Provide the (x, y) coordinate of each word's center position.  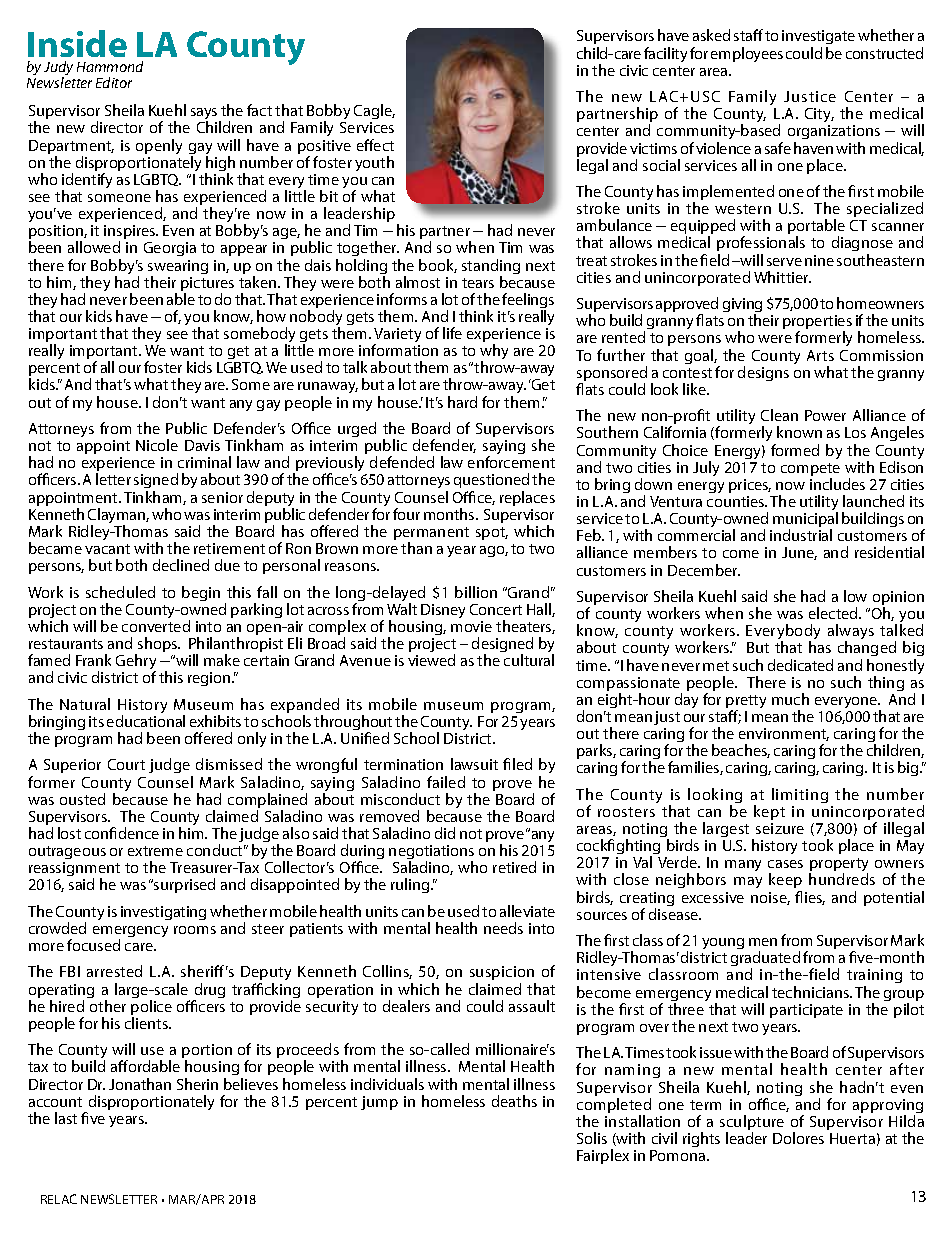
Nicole (157, 445)
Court (126, 764)
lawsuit (474, 764)
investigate (818, 39)
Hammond (110, 66)
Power (825, 415)
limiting (800, 795)
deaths (514, 1101)
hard (462, 402)
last (66, 1118)
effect (375, 145)
